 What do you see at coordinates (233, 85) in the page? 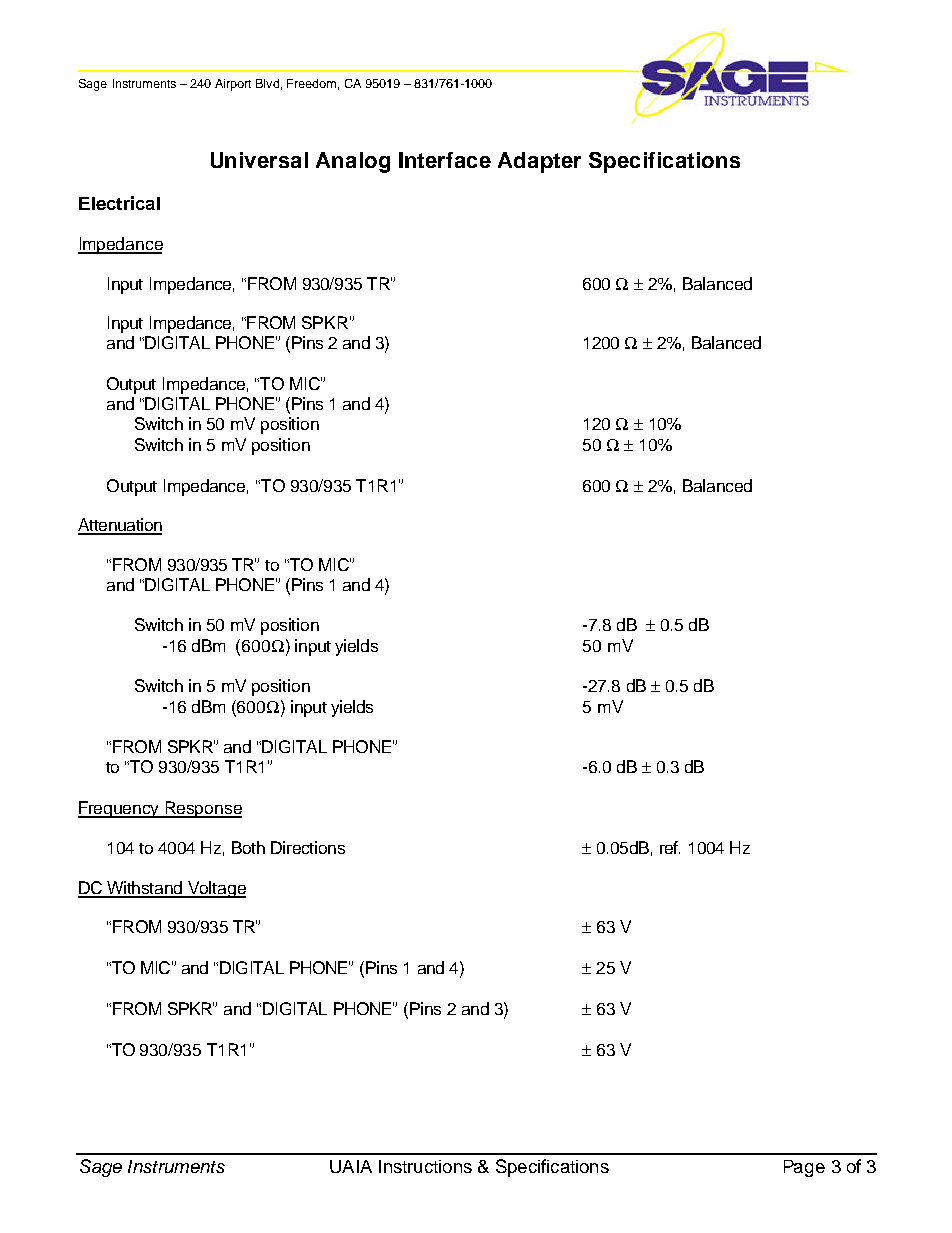
I see `Airport` at bounding box center [233, 85].
